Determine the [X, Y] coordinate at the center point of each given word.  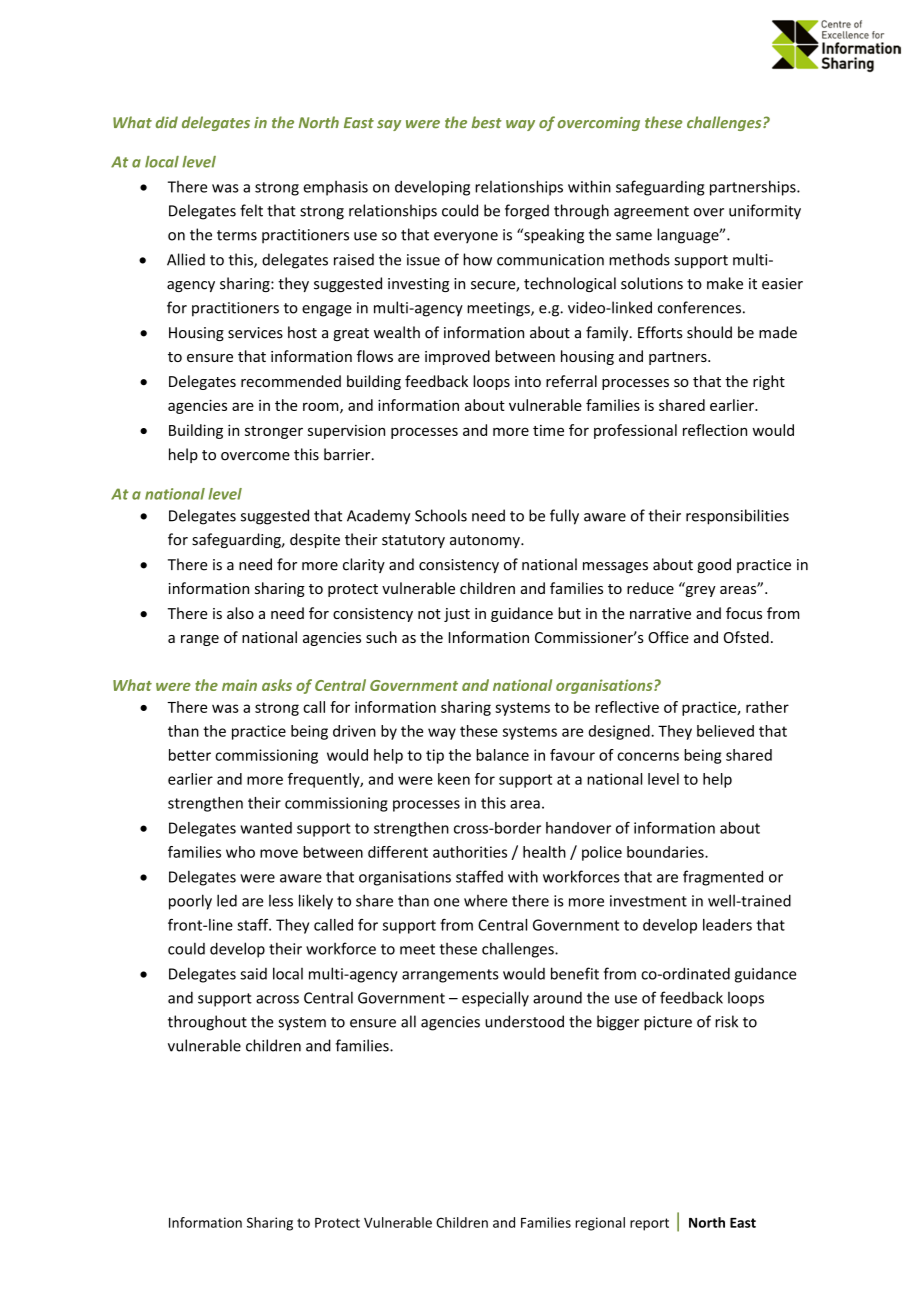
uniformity [765, 212]
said [253, 974]
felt [251, 210]
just [457, 615]
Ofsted [746, 637]
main [239, 685]
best [486, 122]
